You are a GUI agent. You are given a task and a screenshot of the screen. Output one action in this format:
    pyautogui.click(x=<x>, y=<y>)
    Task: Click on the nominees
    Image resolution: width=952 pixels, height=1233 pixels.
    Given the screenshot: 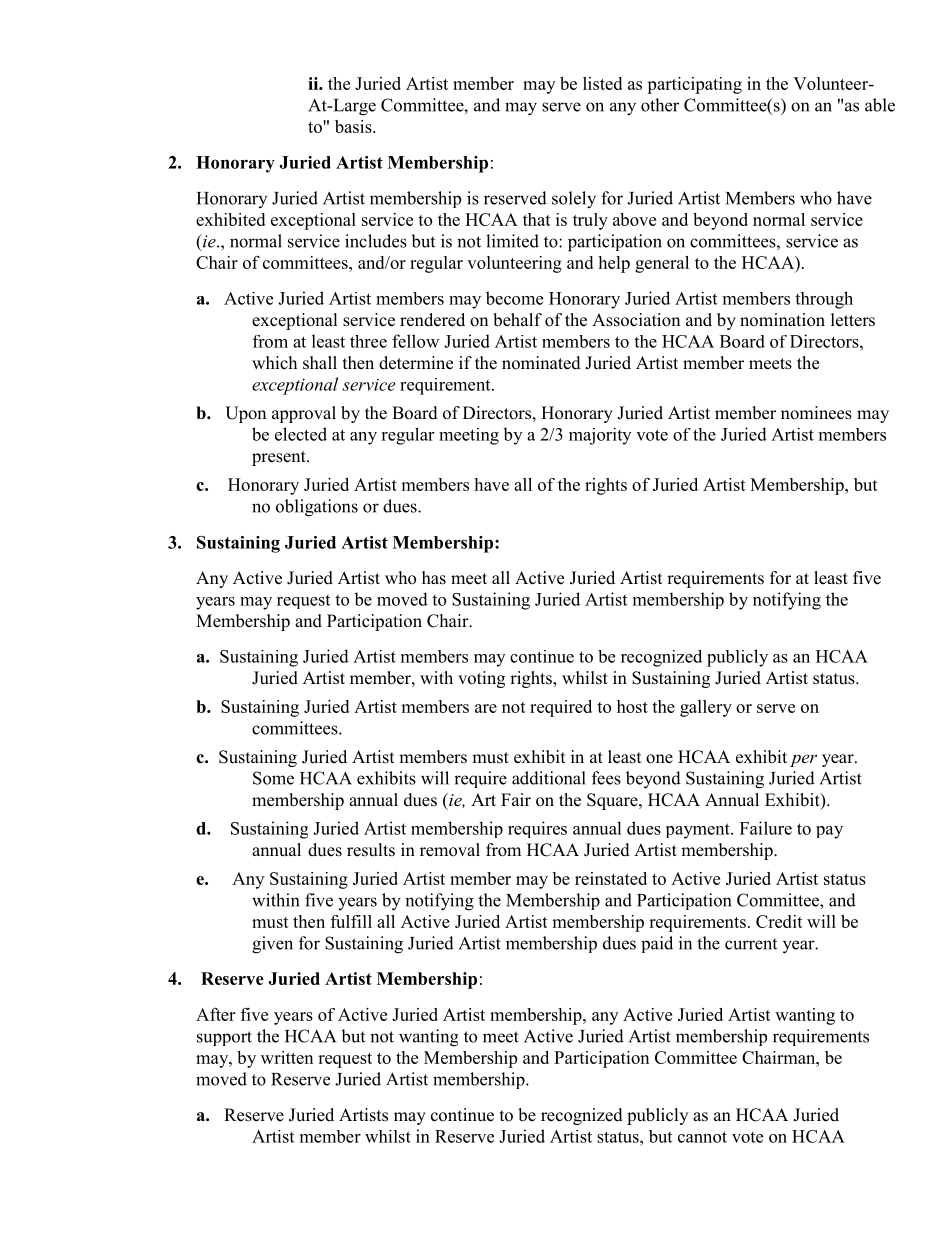 What is the action you would take?
    pyautogui.click(x=816, y=413)
